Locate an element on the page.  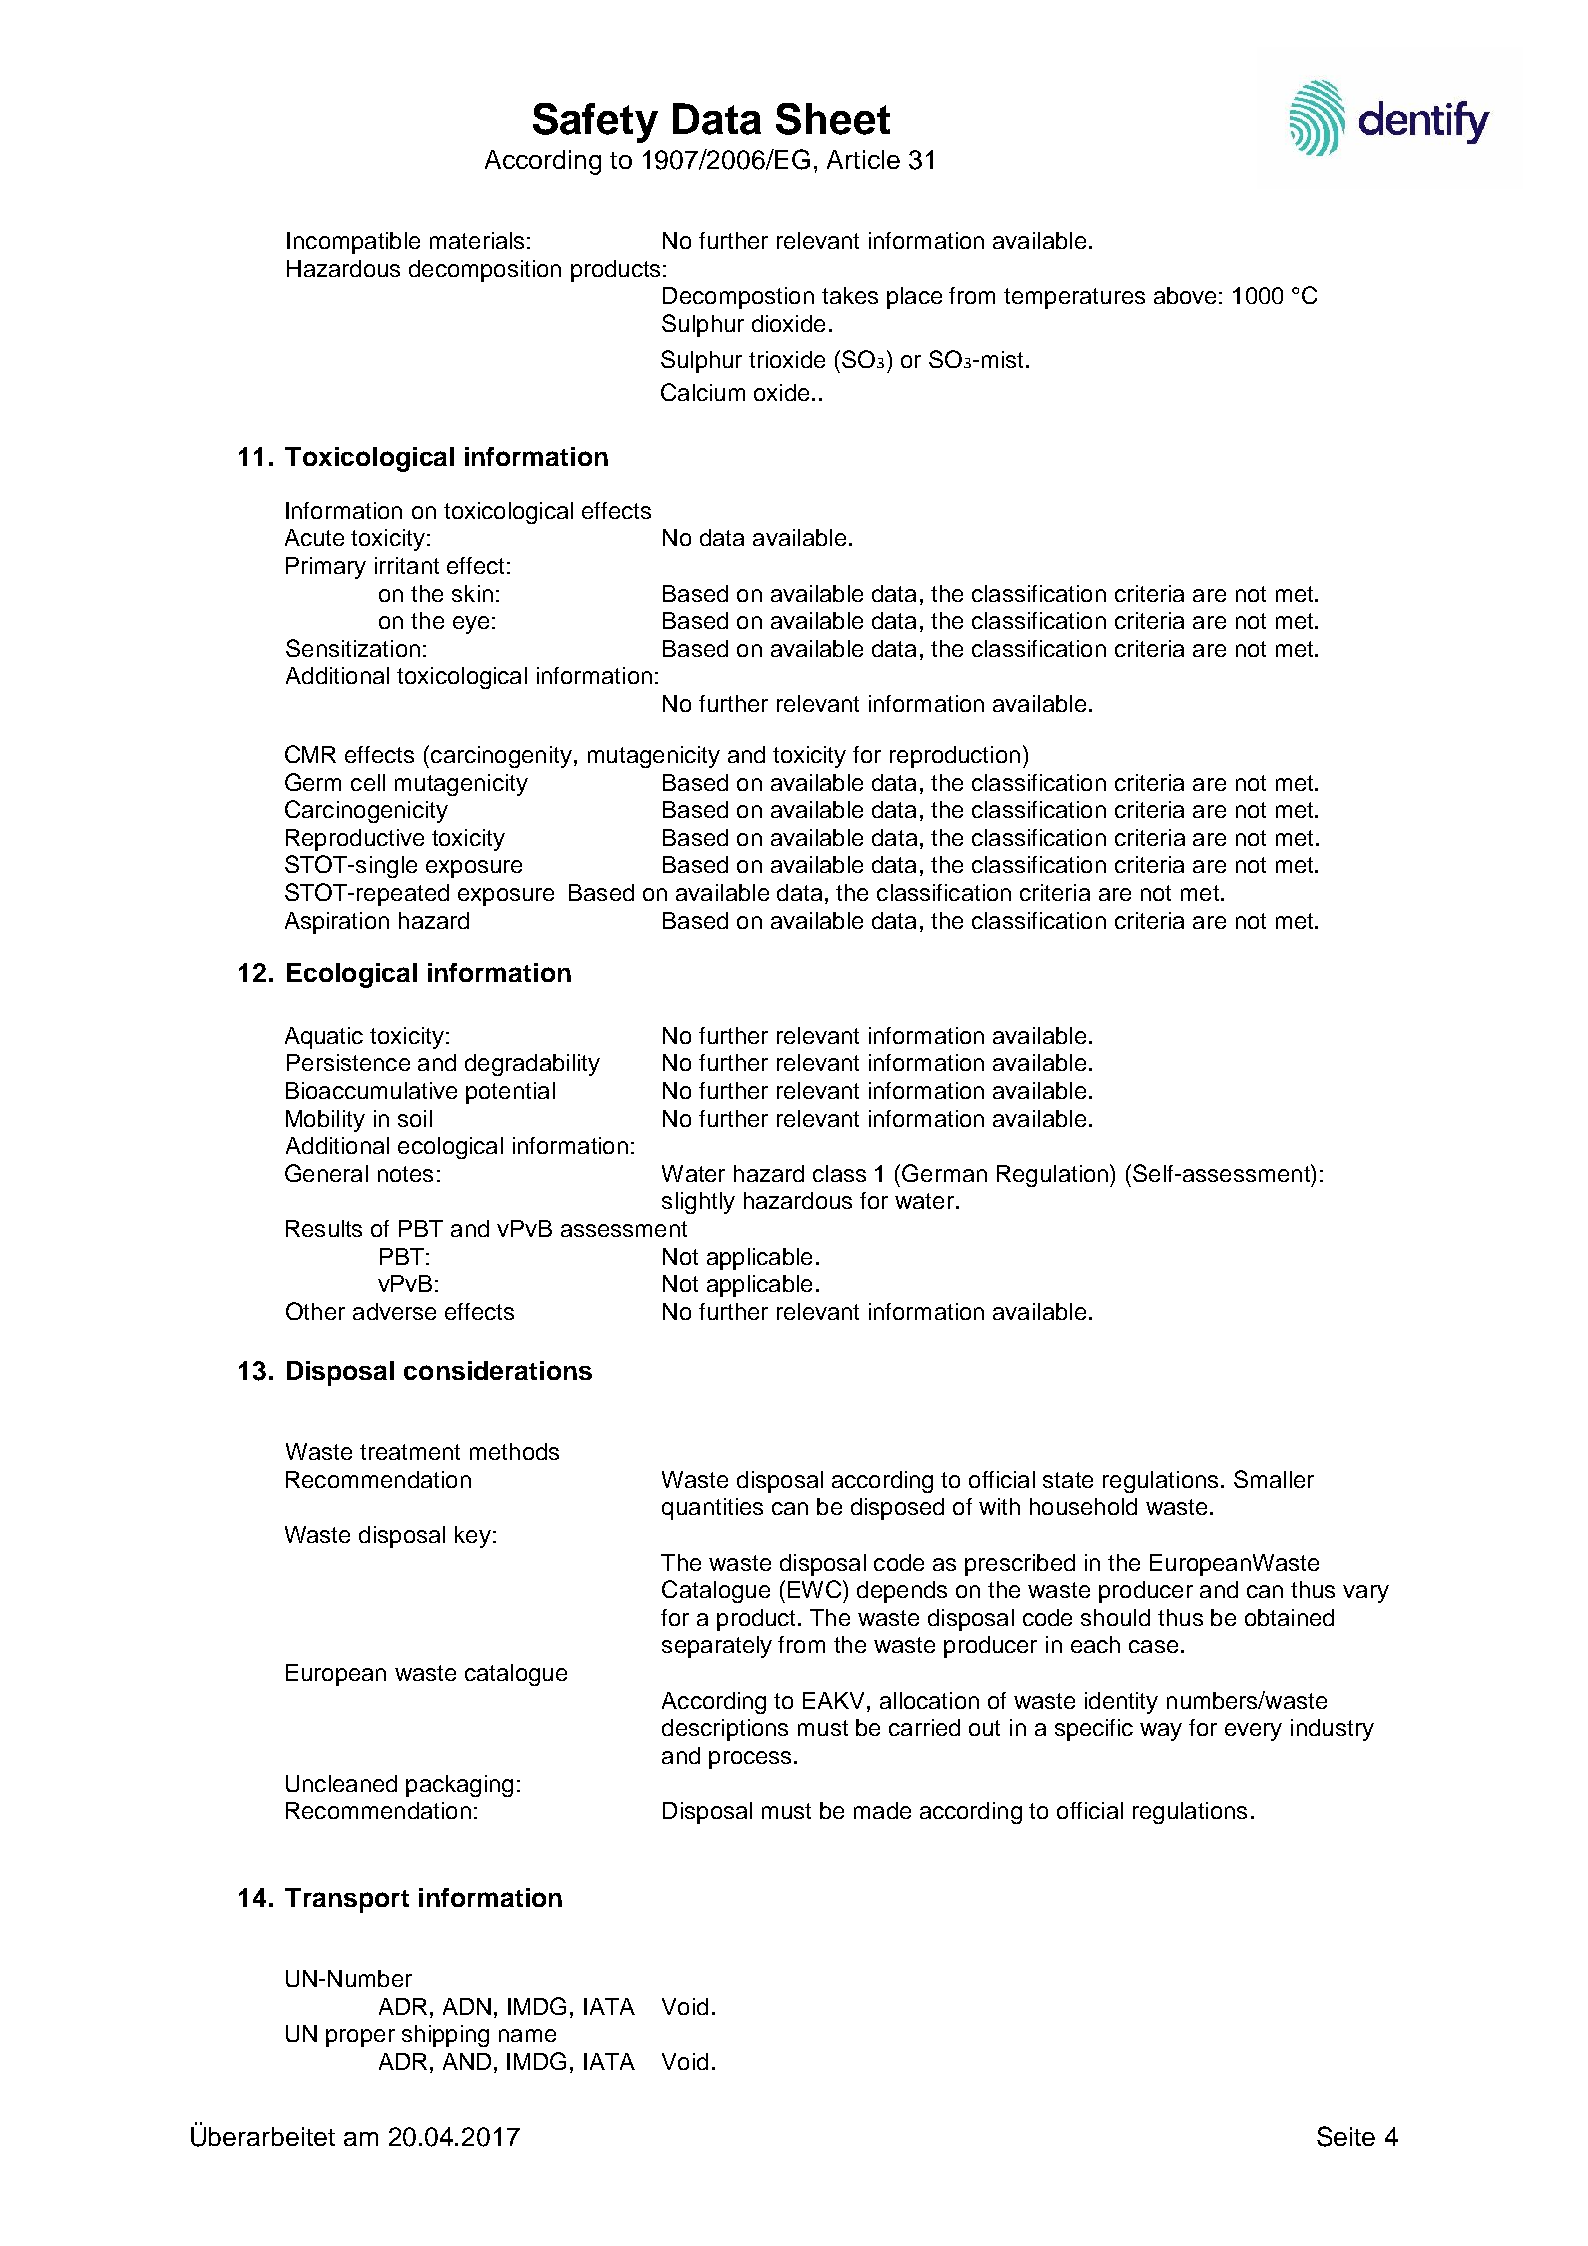
temperatures is located at coordinates (1074, 298).
